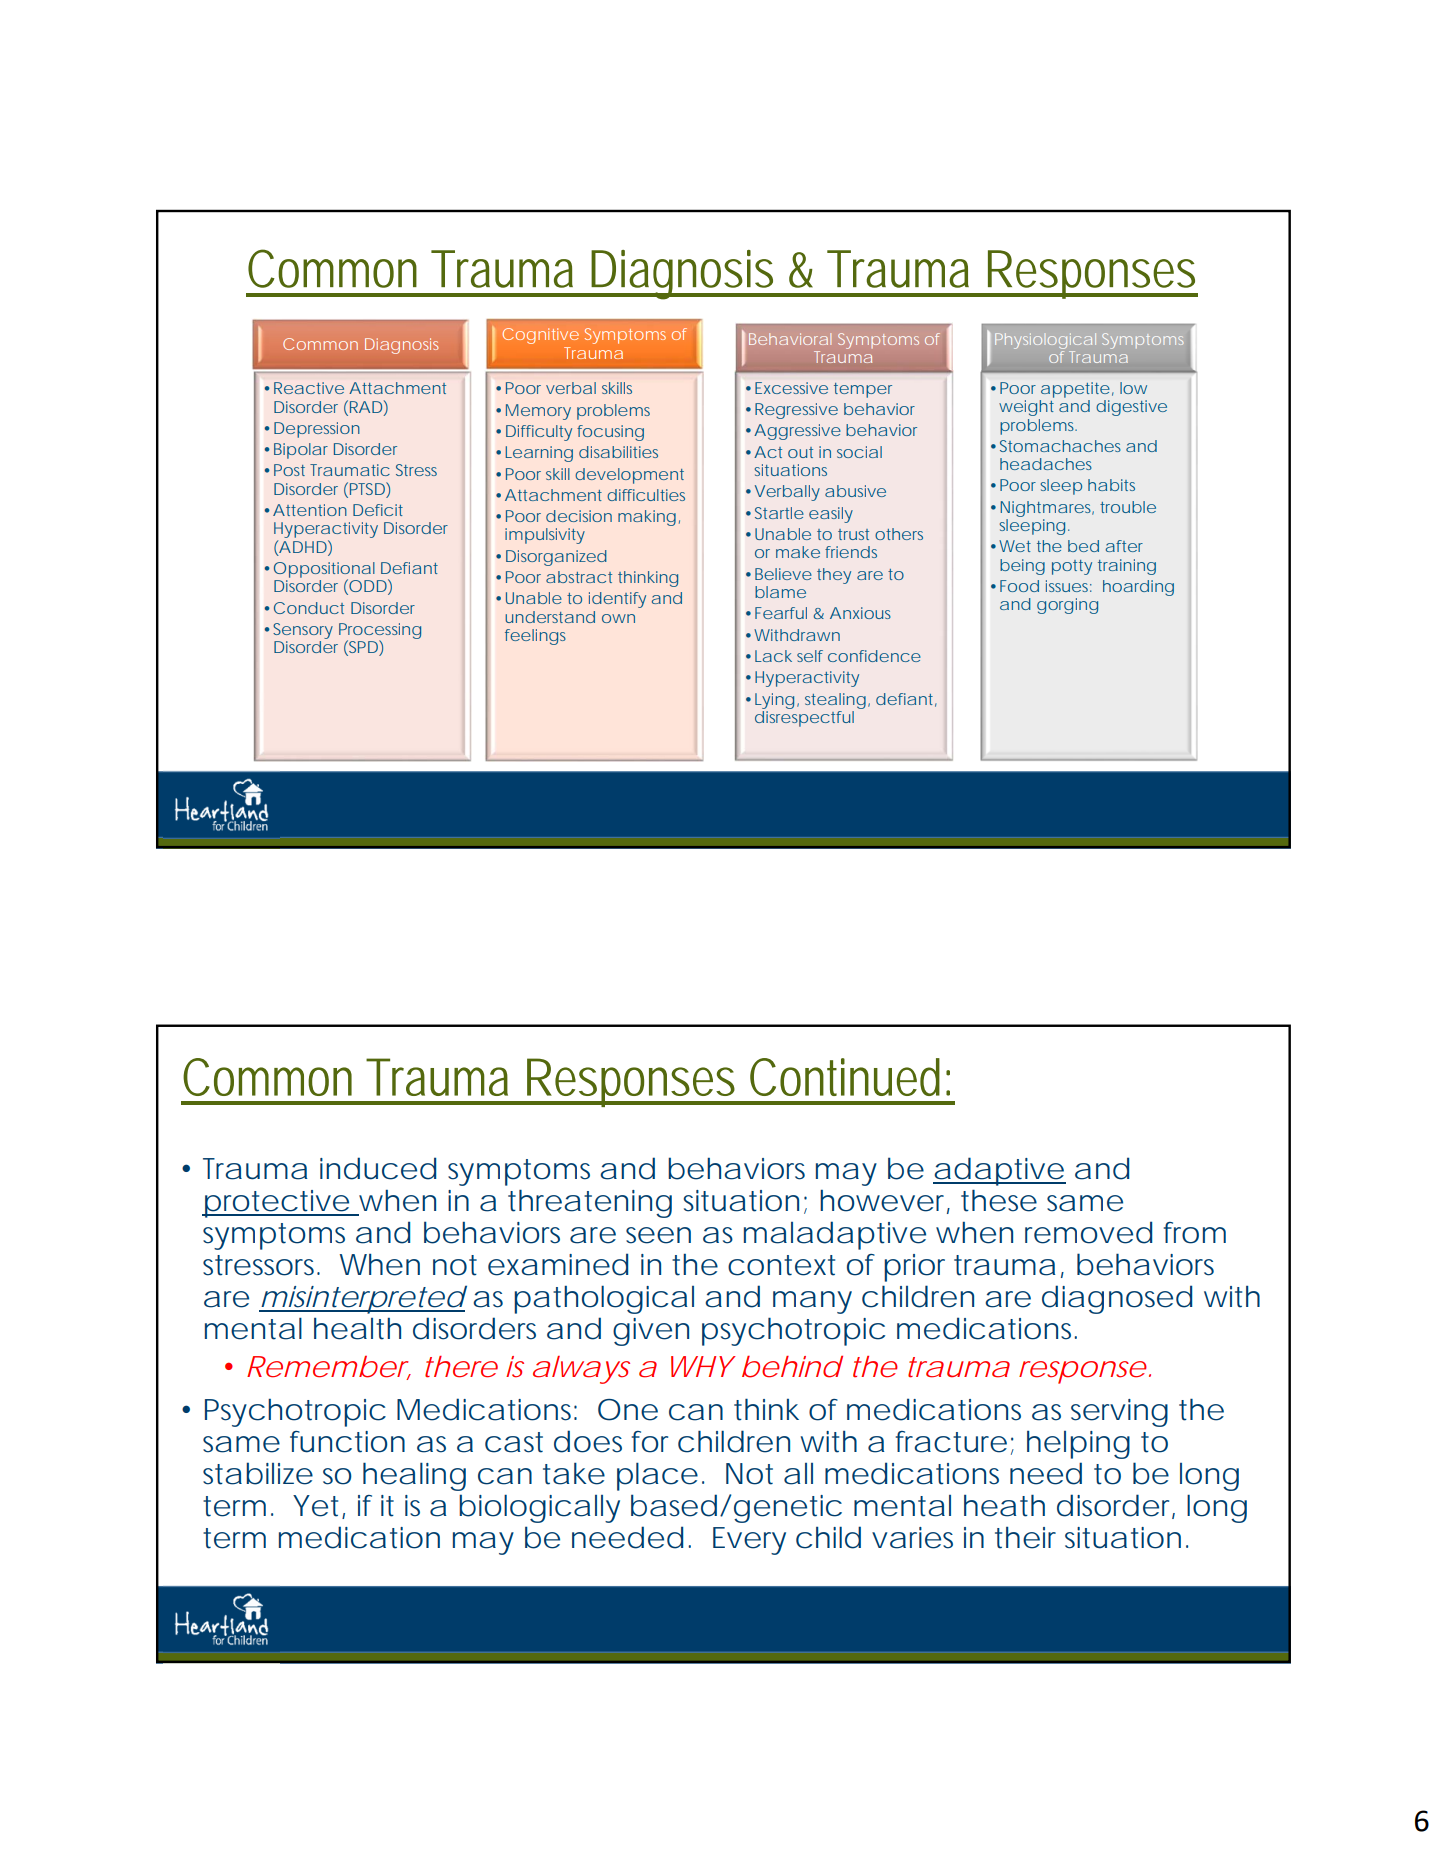 Image resolution: width=1447 pixels, height=1873 pixels. I want to click on heath, so click(1004, 1505).
